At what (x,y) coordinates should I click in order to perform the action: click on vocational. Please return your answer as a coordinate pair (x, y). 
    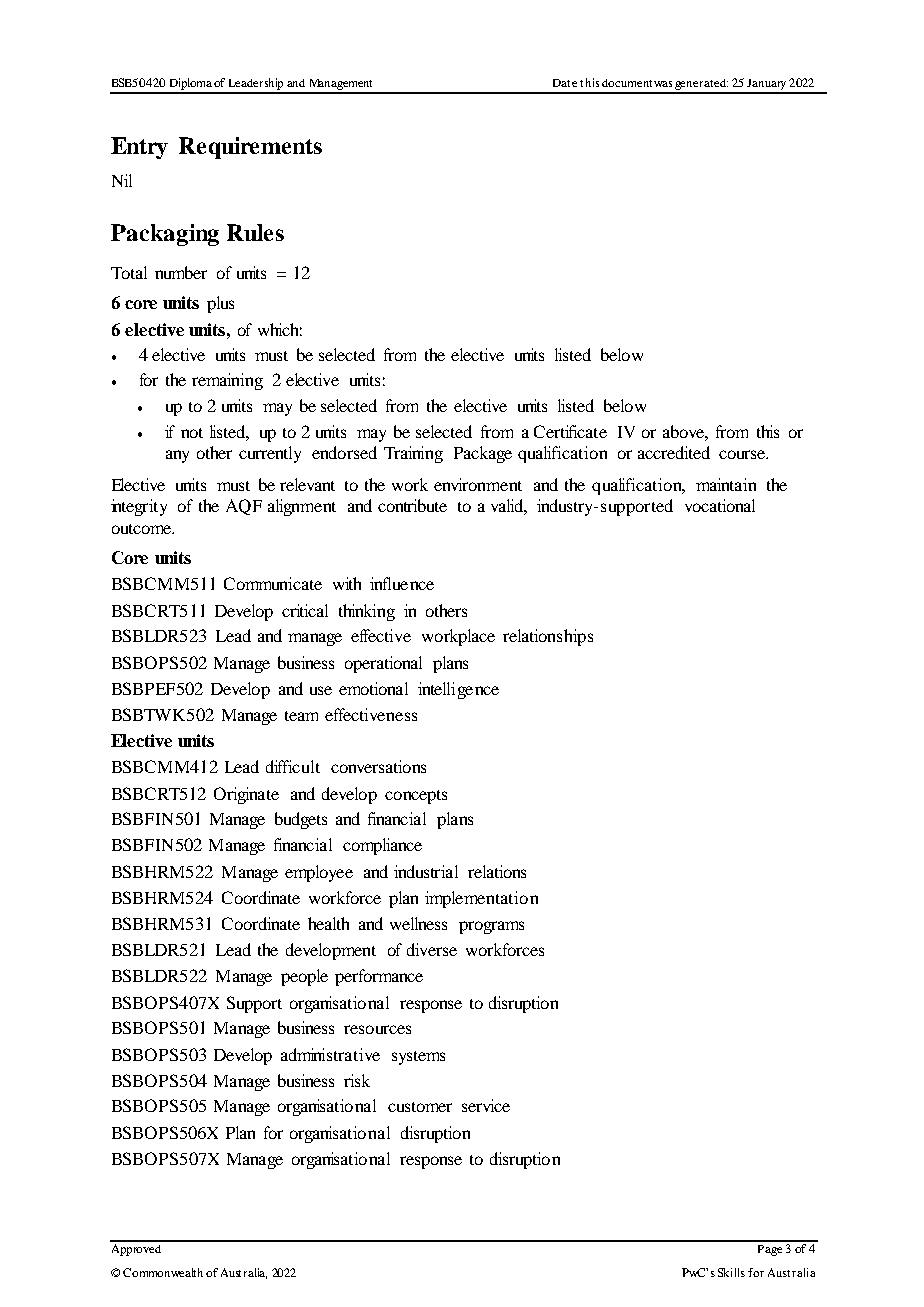
    Looking at the image, I should click on (720, 505).
